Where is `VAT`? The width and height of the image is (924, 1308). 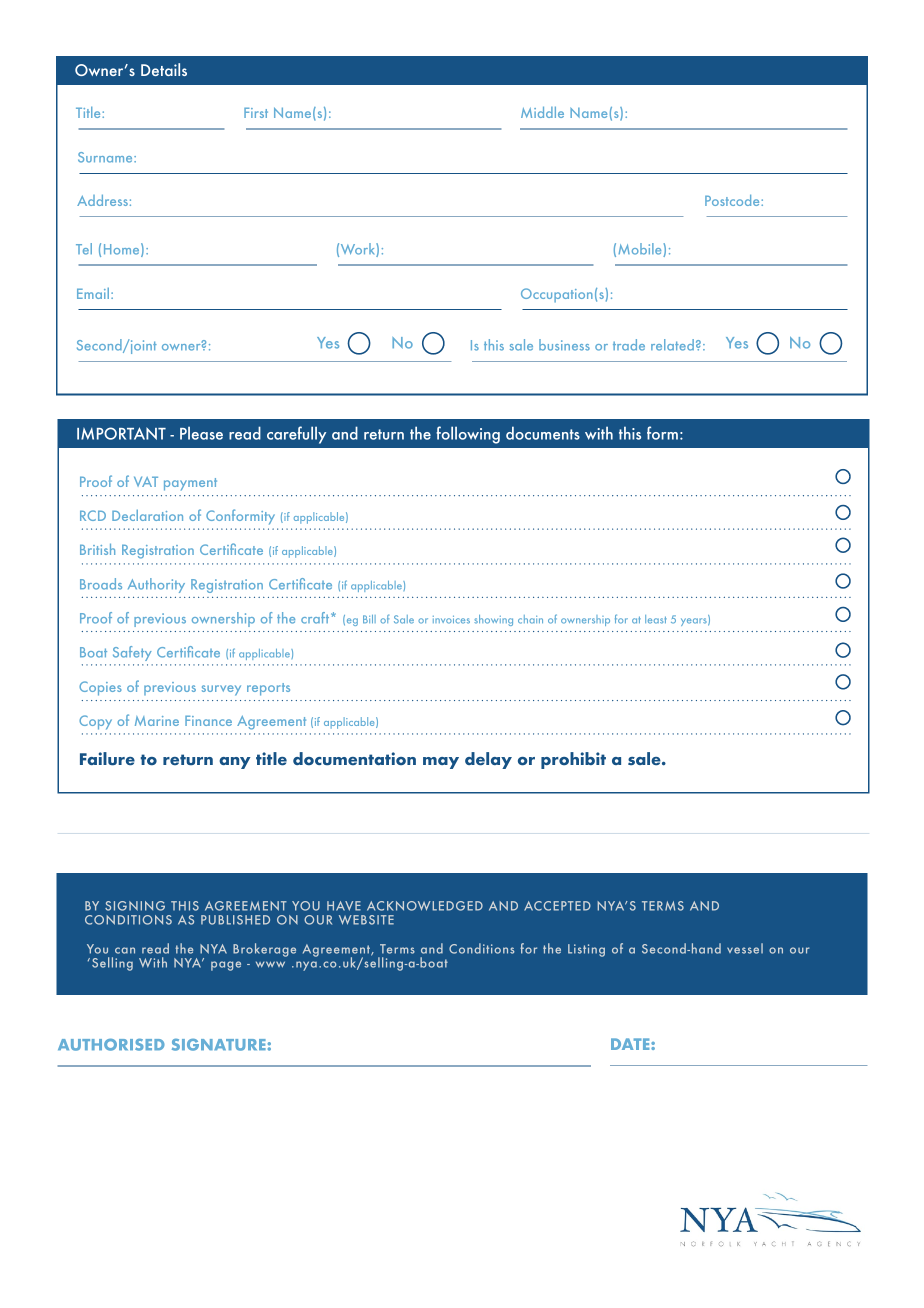
VAT is located at coordinates (146, 481).
